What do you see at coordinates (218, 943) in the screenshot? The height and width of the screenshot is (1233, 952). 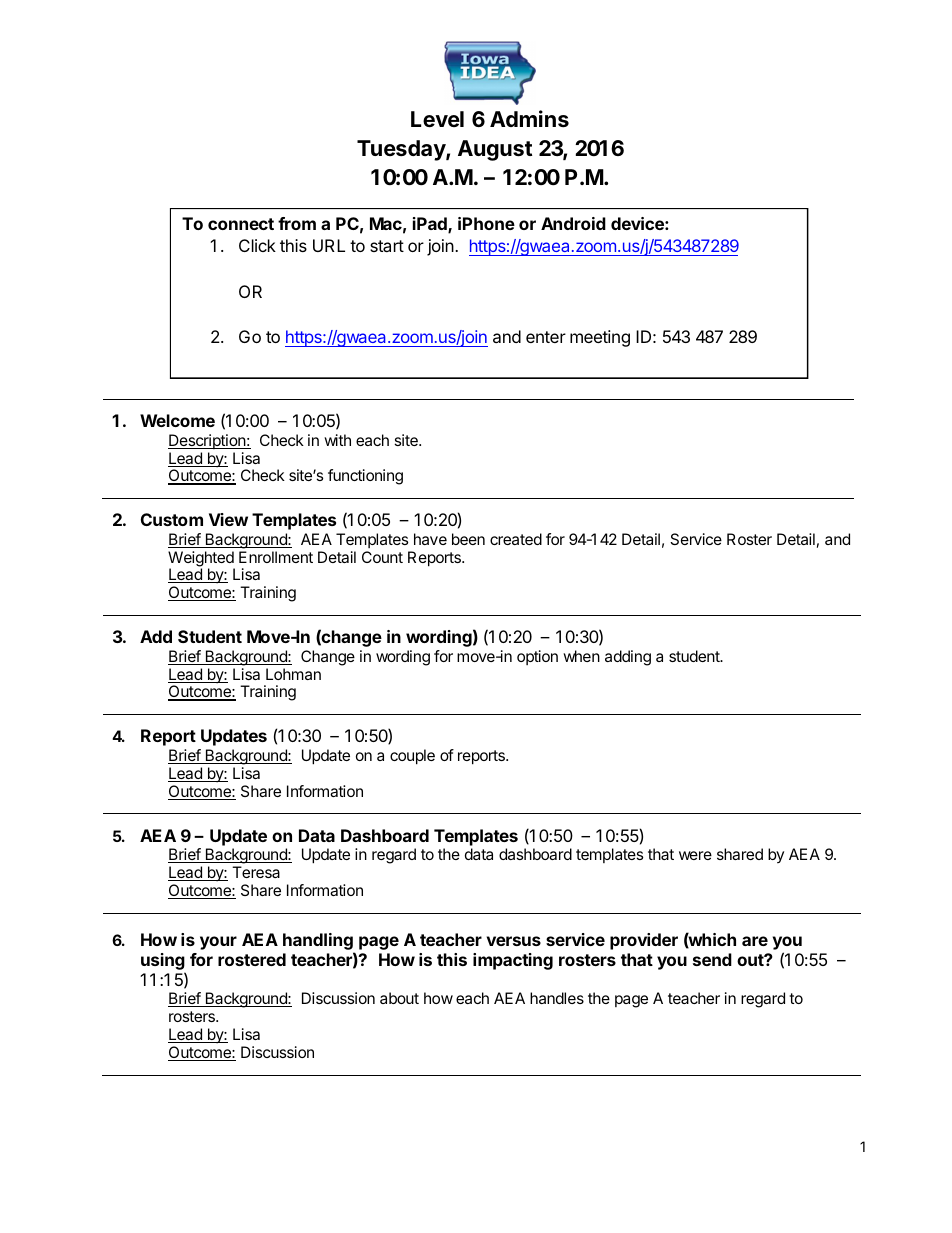 I see `your` at bounding box center [218, 943].
